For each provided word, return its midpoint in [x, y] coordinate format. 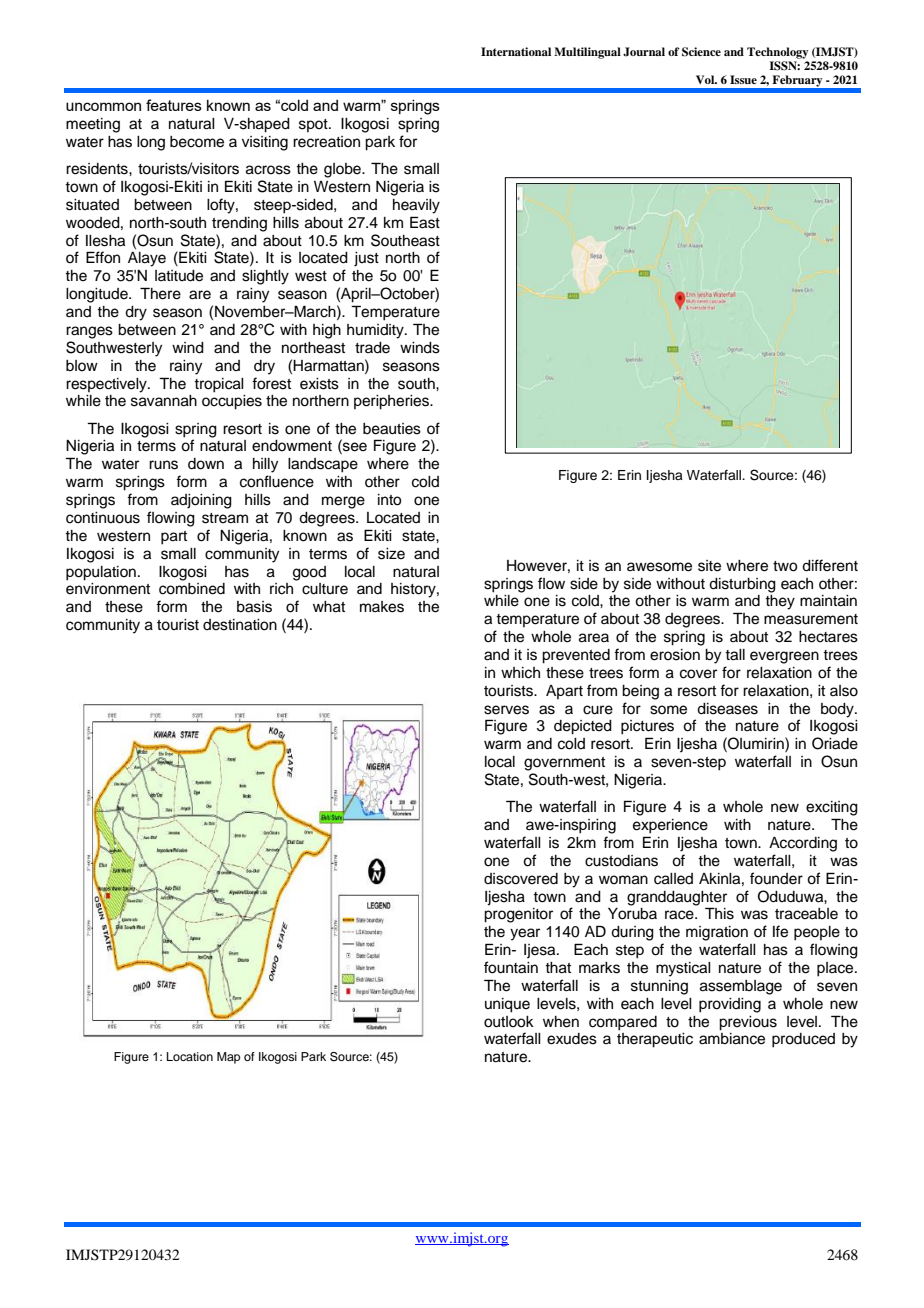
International [516, 51]
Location [190, 1056]
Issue [743, 79]
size [391, 554]
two [785, 566]
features [174, 105]
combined [192, 589]
